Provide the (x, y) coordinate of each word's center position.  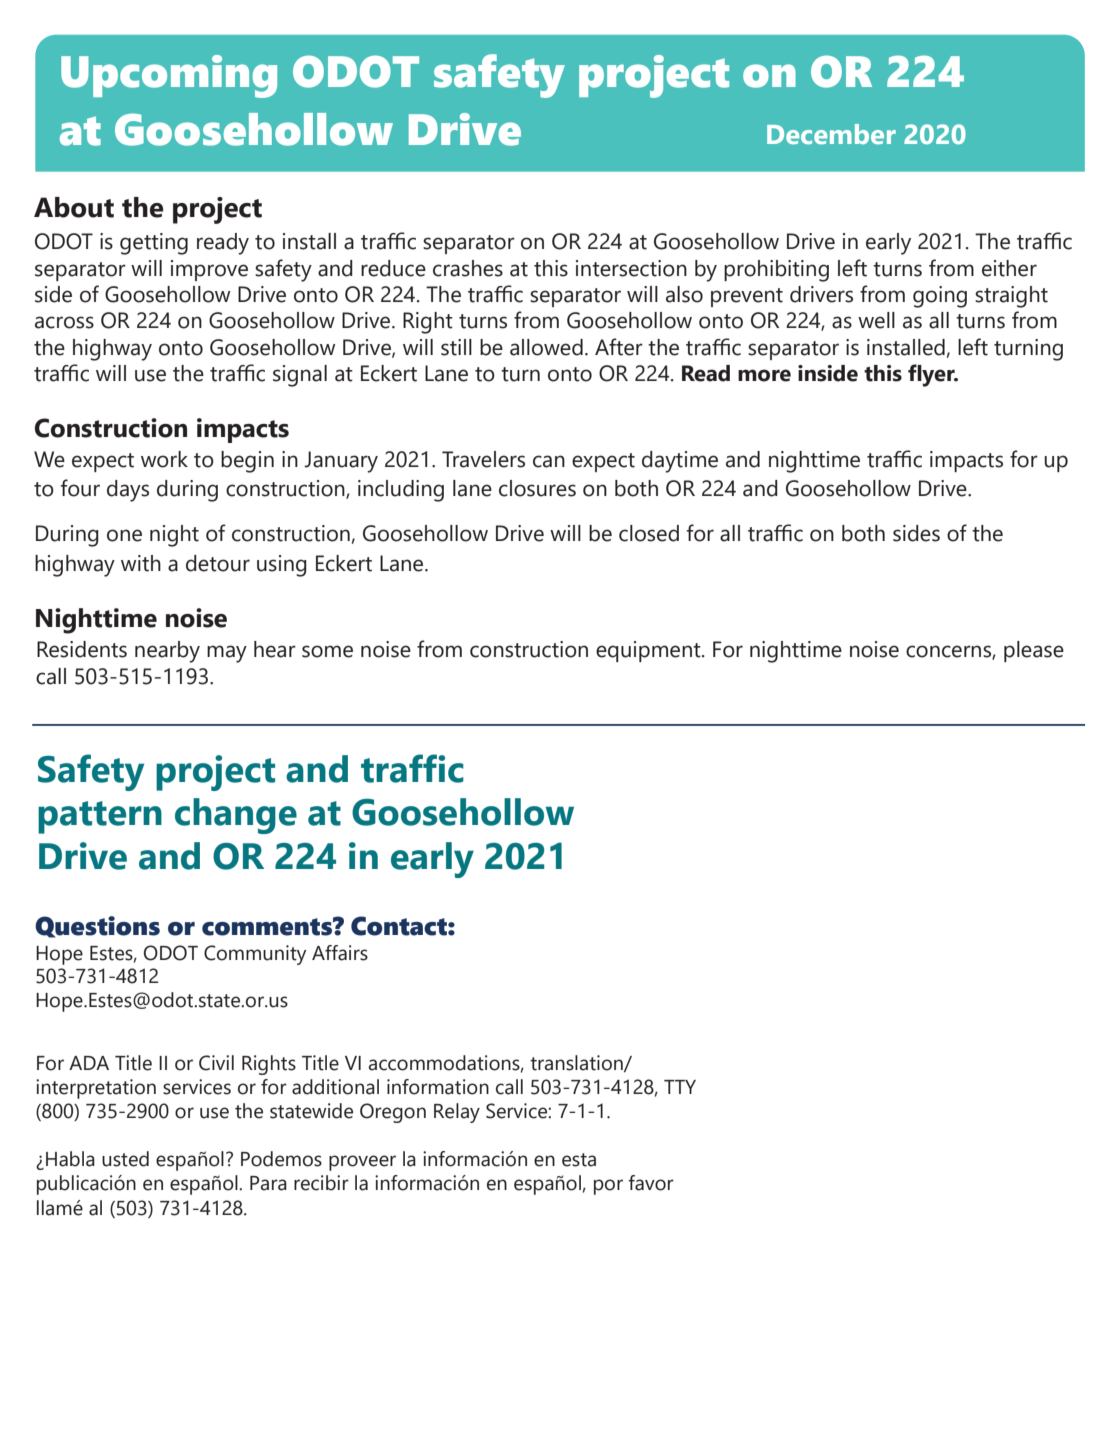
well (876, 320)
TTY (680, 1087)
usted (125, 1159)
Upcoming (169, 76)
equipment (649, 651)
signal (300, 376)
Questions (97, 927)
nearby (167, 652)
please (1034, 651)
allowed (546, 347)
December (831, 134)
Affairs (340, 953)
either (1009, 268)
